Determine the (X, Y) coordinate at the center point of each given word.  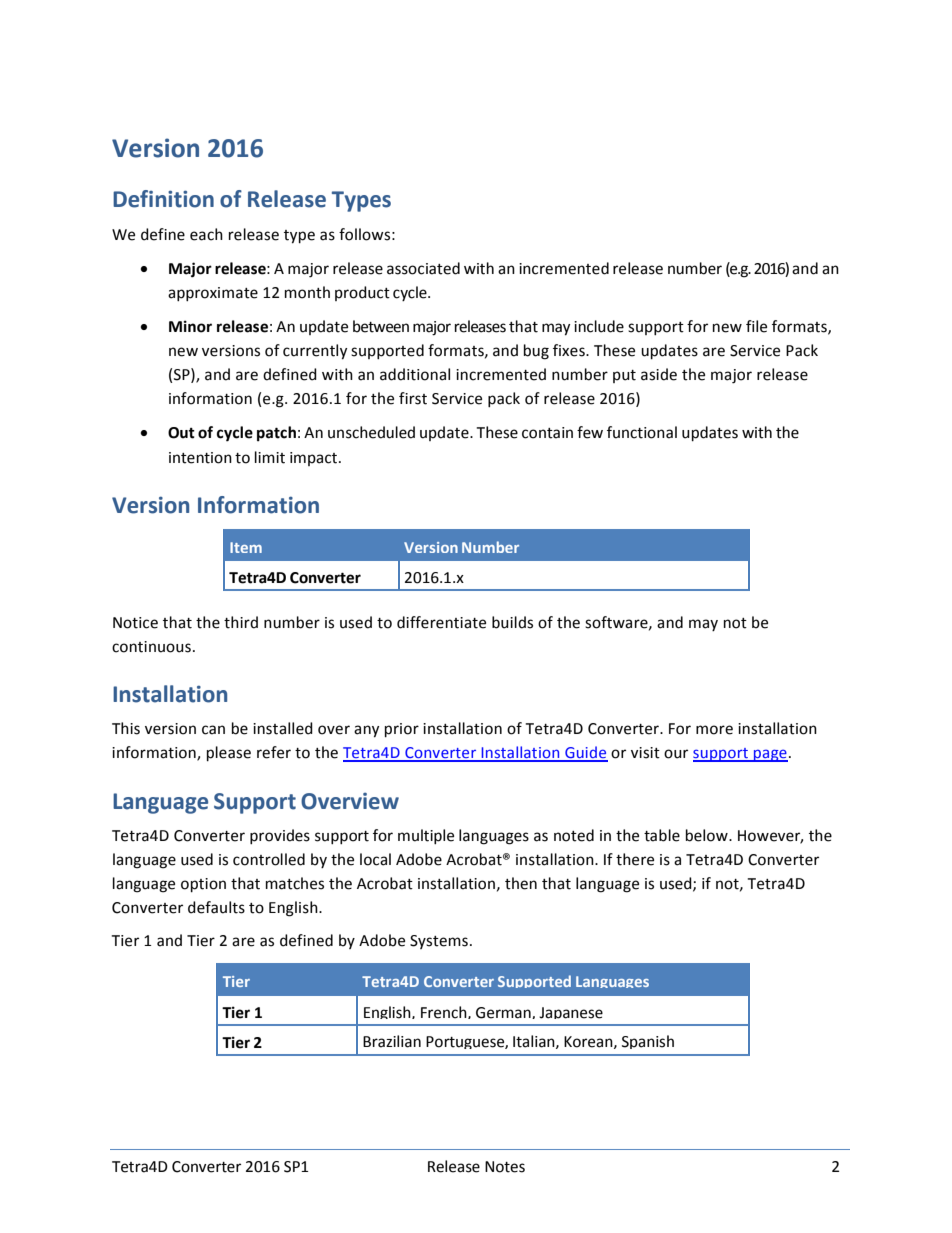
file (756, 326)
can (213, 730)
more (714, 730)
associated (423, 268)
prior (402, 730)
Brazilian (392, 1041)
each (206, 234)
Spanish (648, 1042)
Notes (505, 1167)
